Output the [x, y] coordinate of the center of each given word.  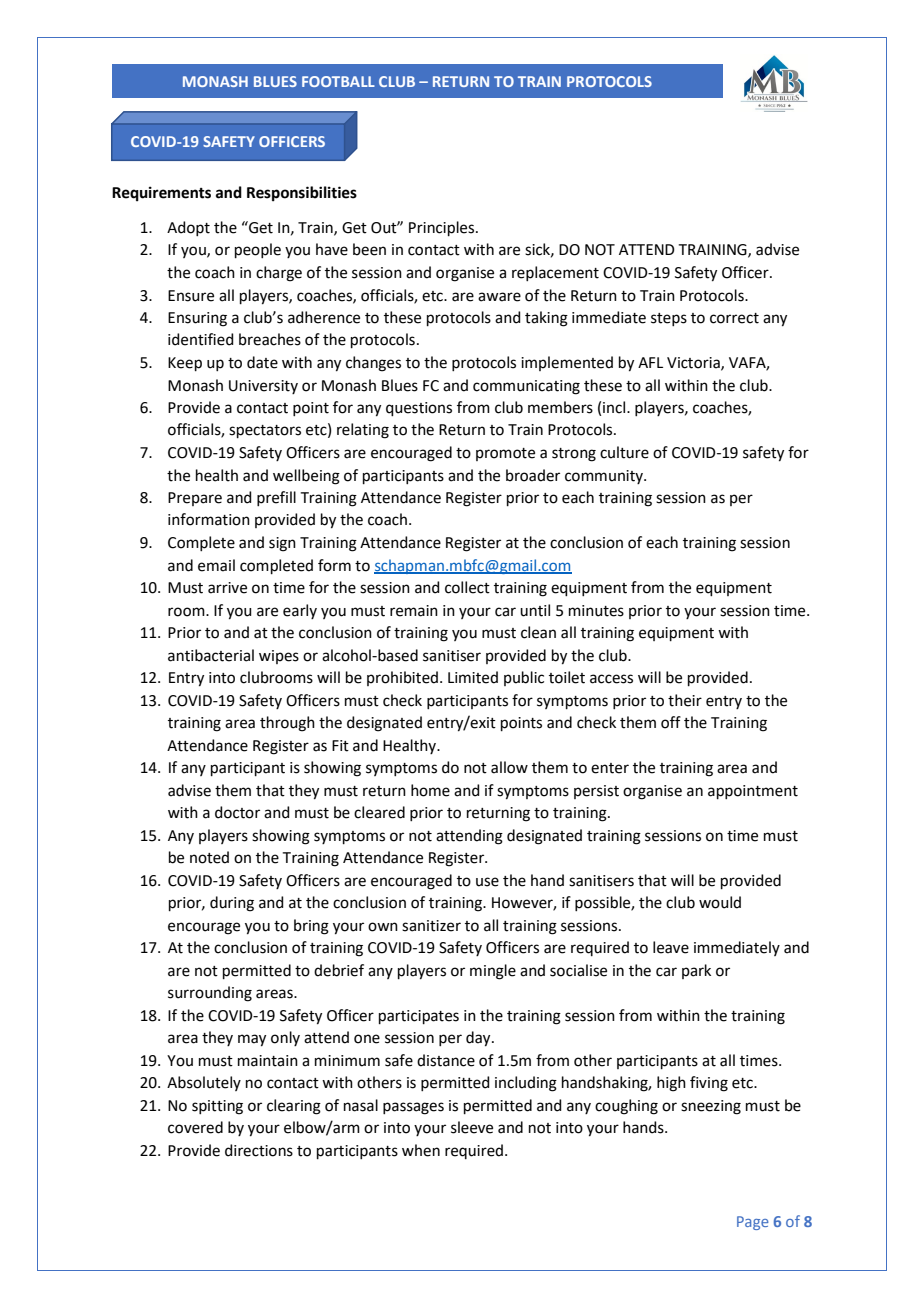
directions [259, 1150]
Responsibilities [302, 194]
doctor [237, 812]
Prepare [195, 499]
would [720, 902]
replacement [555, 273]
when [421, 1150]
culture [624, 452]
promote [505, 454]
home [430, 790]
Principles [443, 228]
